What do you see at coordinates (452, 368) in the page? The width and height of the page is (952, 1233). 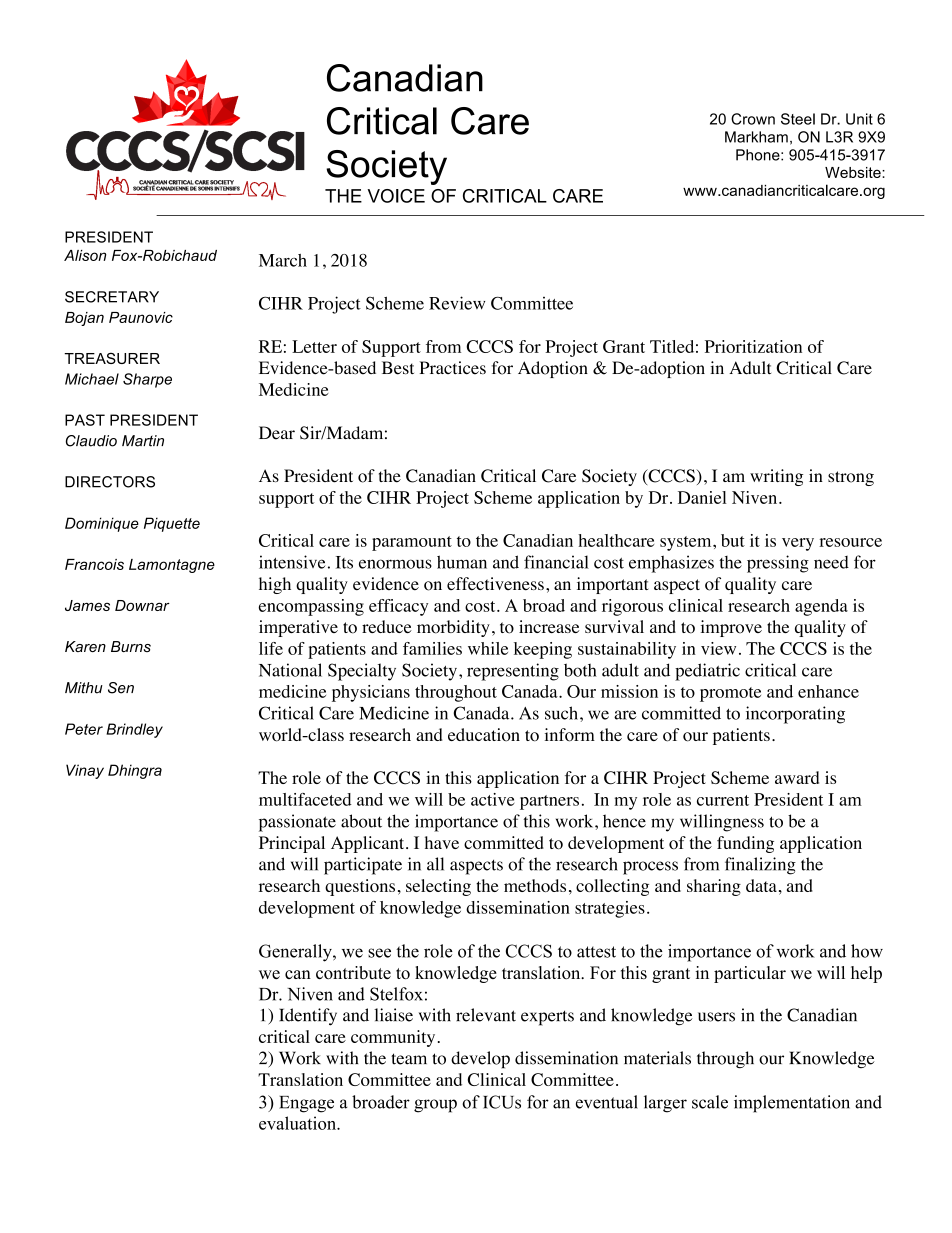 I see `Practices` at bounding box center [452, 368].
